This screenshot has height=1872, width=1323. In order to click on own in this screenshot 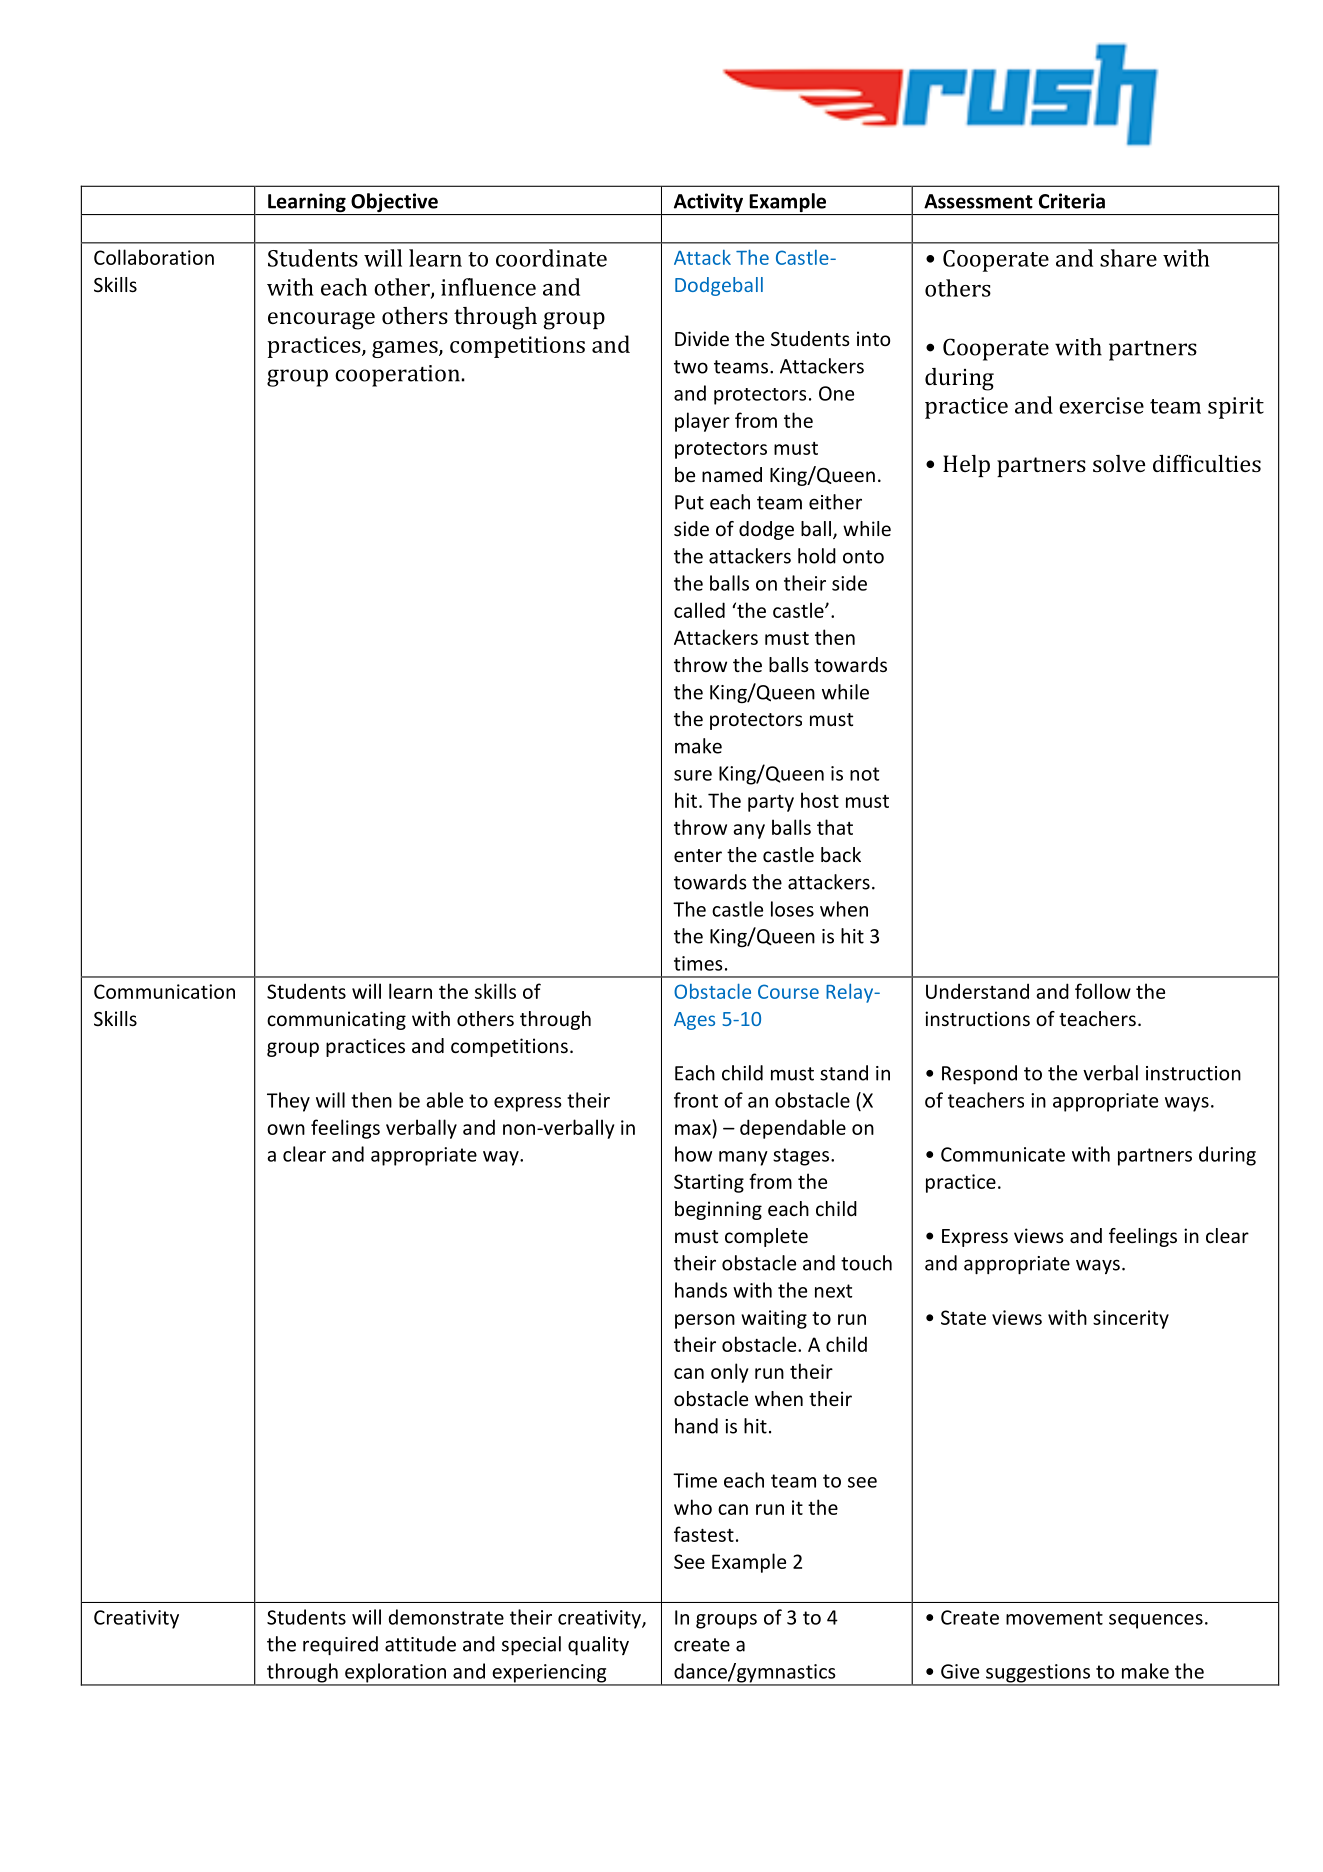, I will do `click(286, 1129)`.
